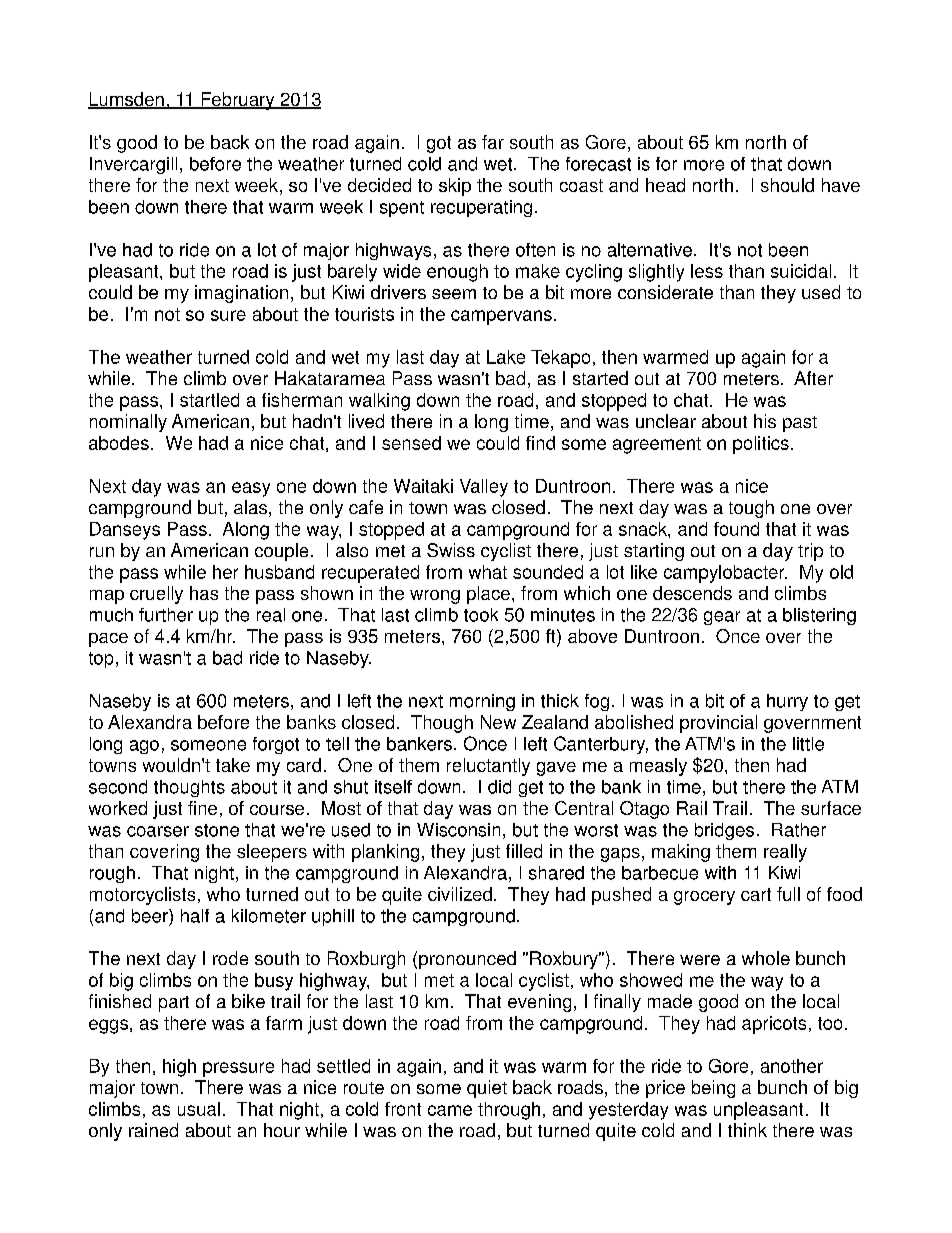 Image resolution: width=952 pixels, height=1233 pixels. I want to click on easy, so click(251, 489).
